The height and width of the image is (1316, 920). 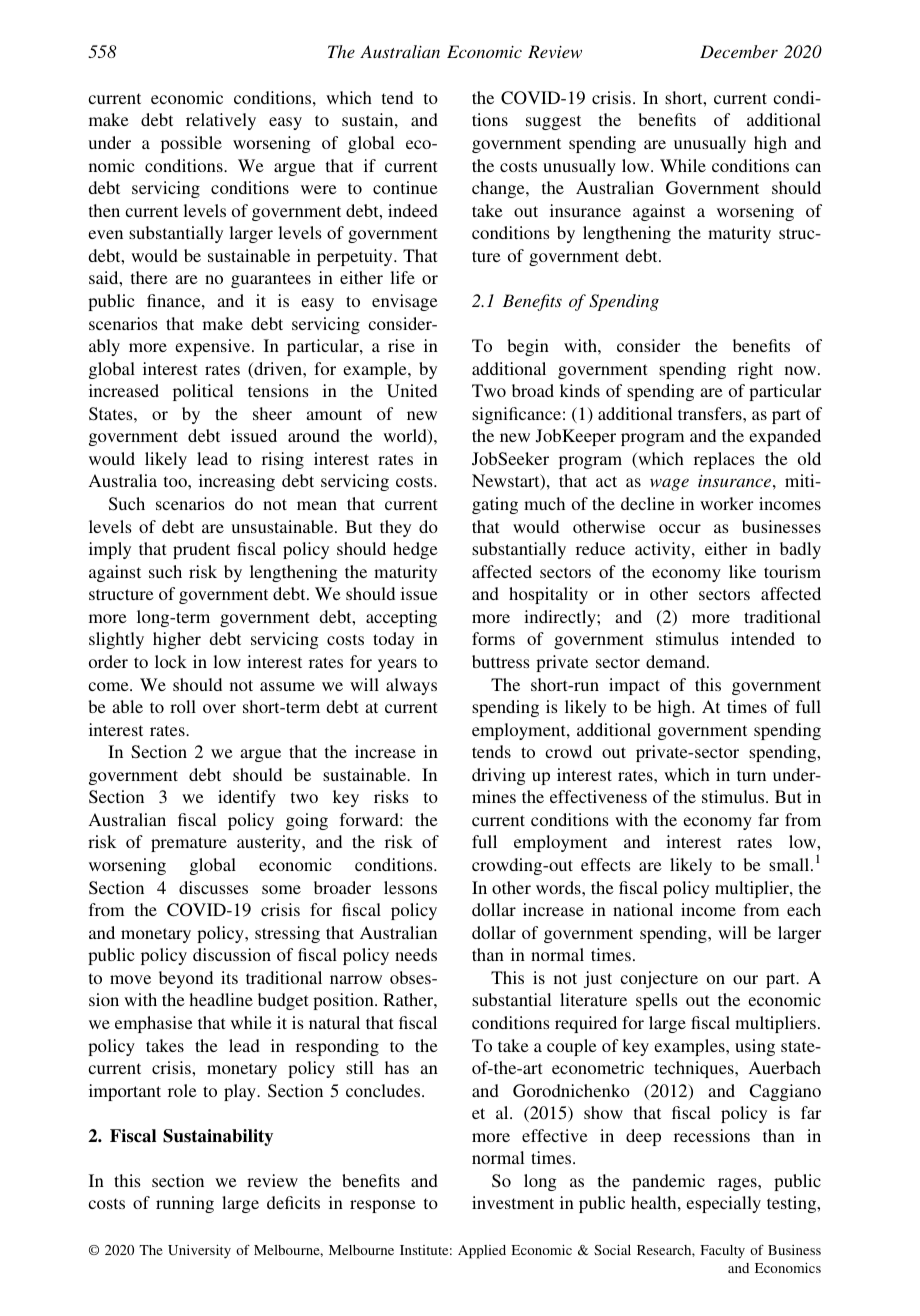 What do you see at coordinates (482, 1252) in the image?
I see `Applied` at bounding box center [482, 1252].
